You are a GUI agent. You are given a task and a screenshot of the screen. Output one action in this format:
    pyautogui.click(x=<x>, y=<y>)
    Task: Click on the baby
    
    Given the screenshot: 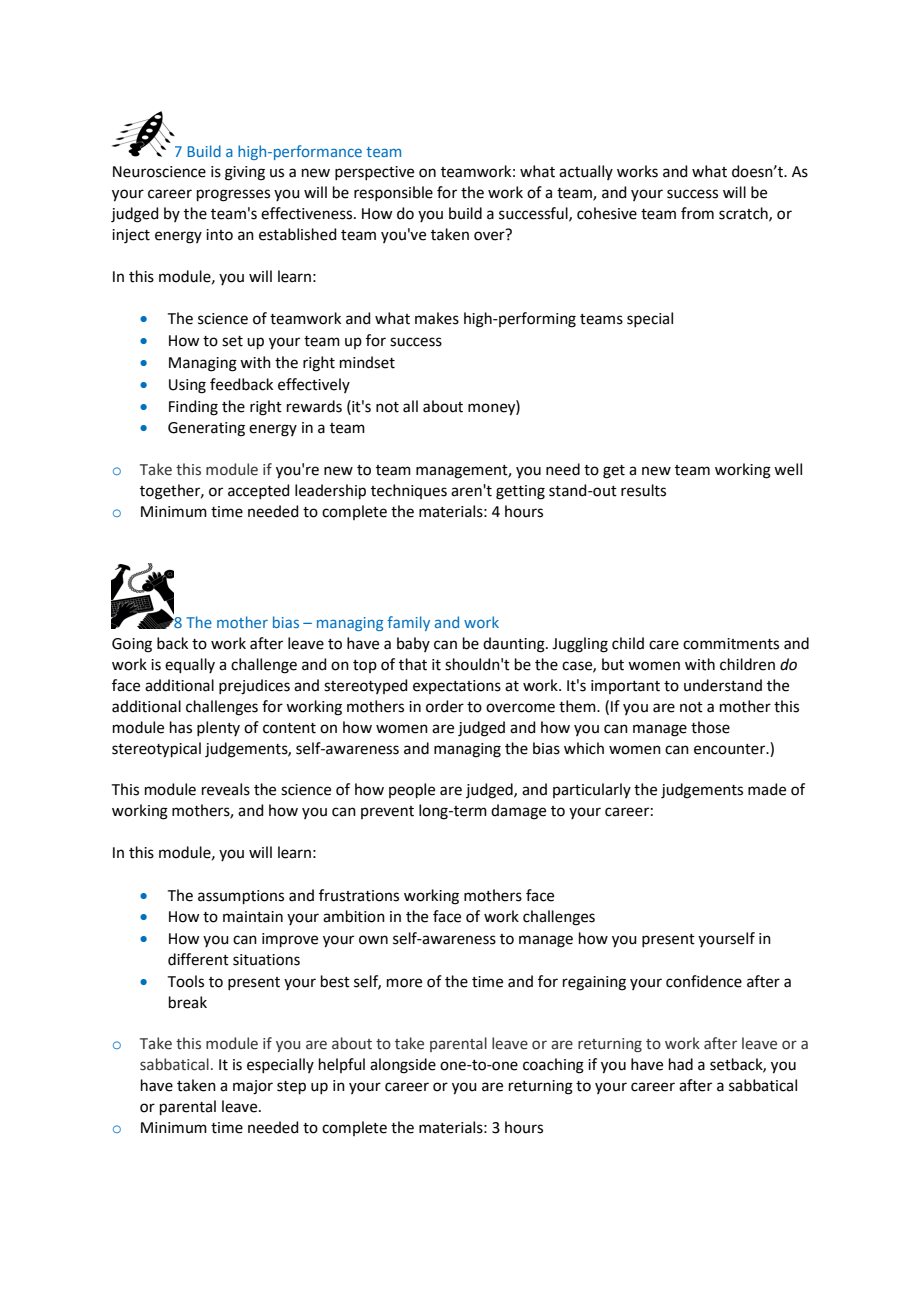 What is the action you would take?
    pyautogui.click(x=413, y=644)
